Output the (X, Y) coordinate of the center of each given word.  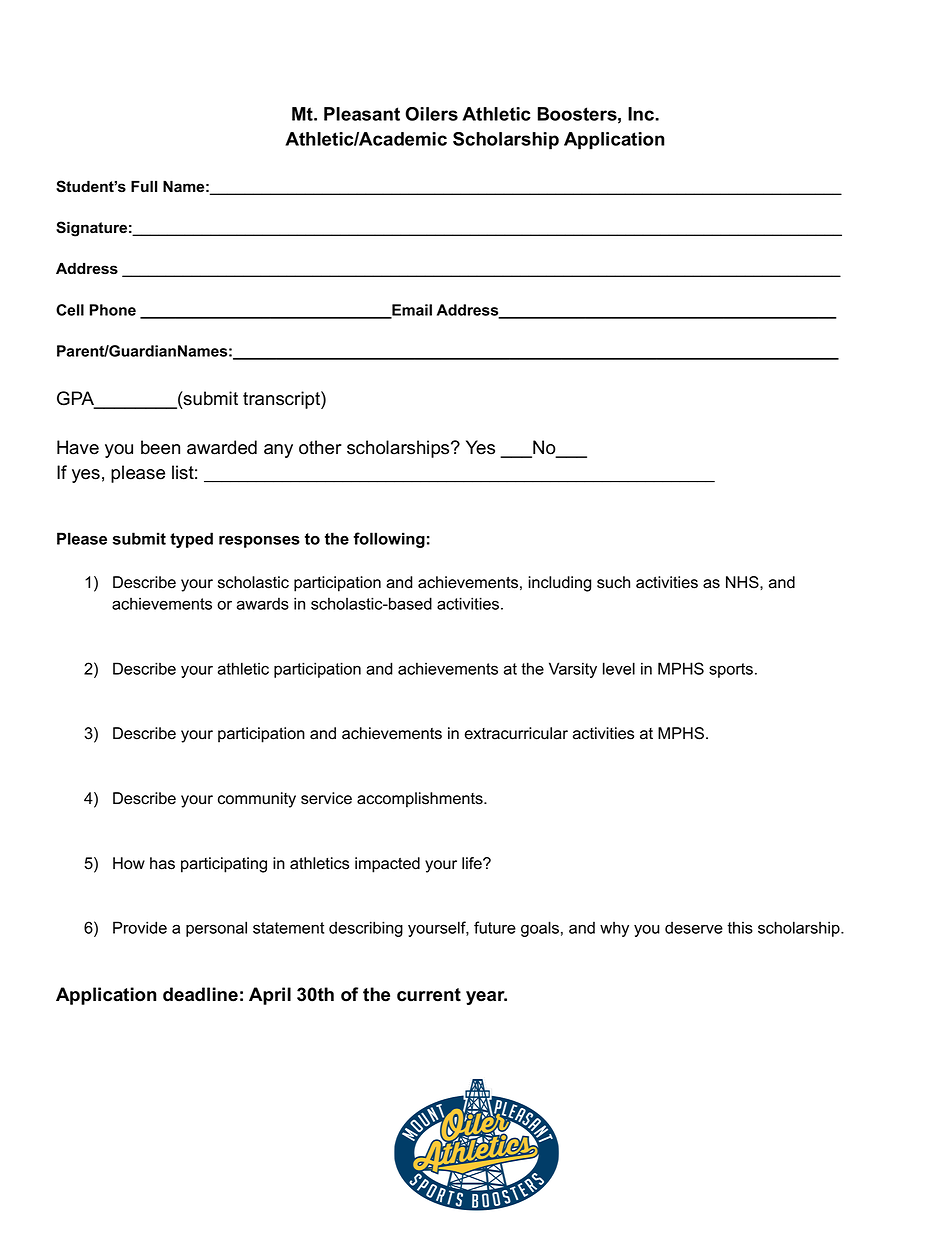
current (429, 995)
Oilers (431, 114)
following (389, 540)
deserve (694, 927)
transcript (282, 400)
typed (191, 540)
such (613, 582)
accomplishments (421, 800)
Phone (113, 310)
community (257, 800)
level (619, 668)
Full (144, 186)
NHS (743, 582)
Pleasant (362, 114)
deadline (200, 994)
